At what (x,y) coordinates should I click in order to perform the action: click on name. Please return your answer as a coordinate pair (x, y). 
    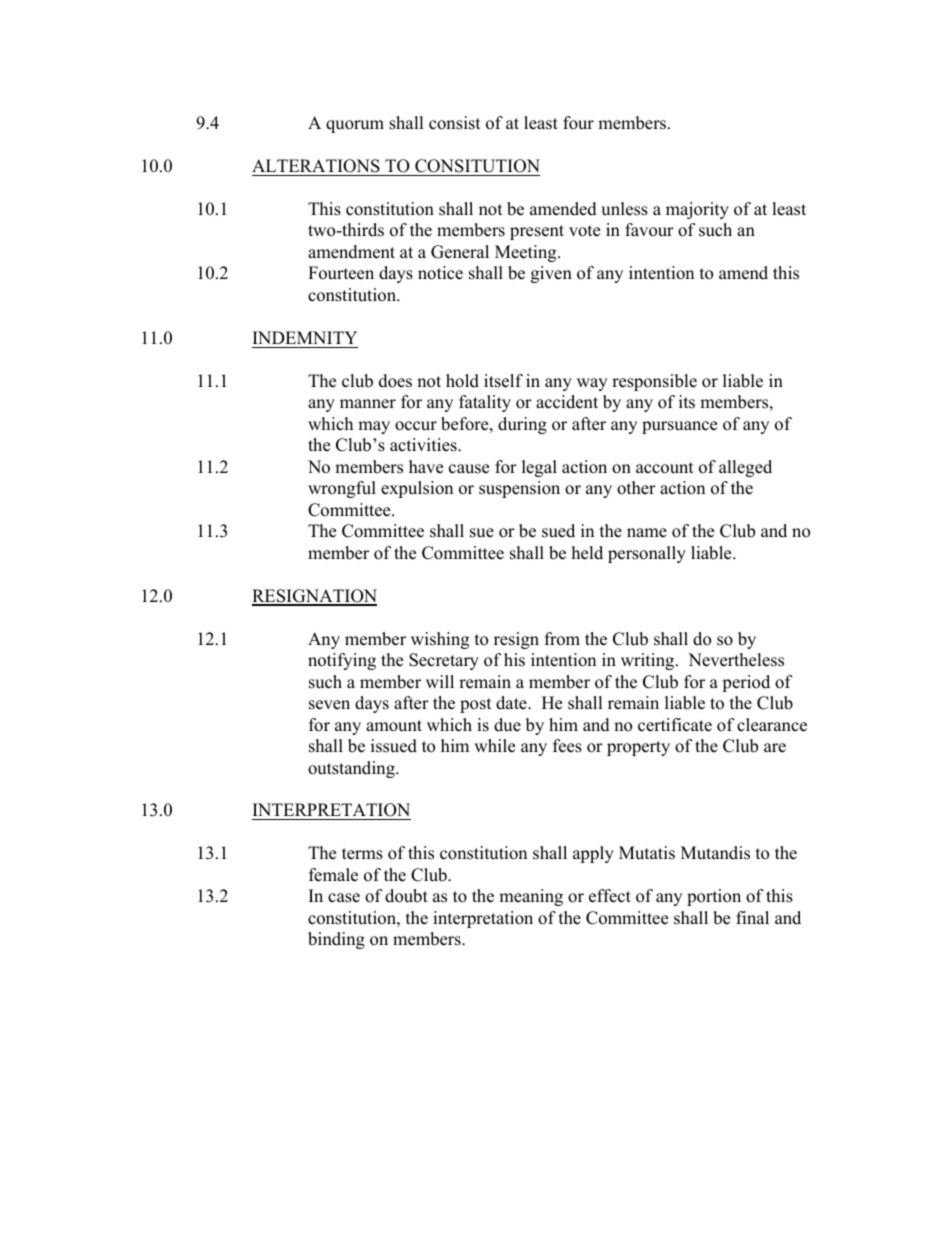
    Looking at the image, I should click on (647, 533).
